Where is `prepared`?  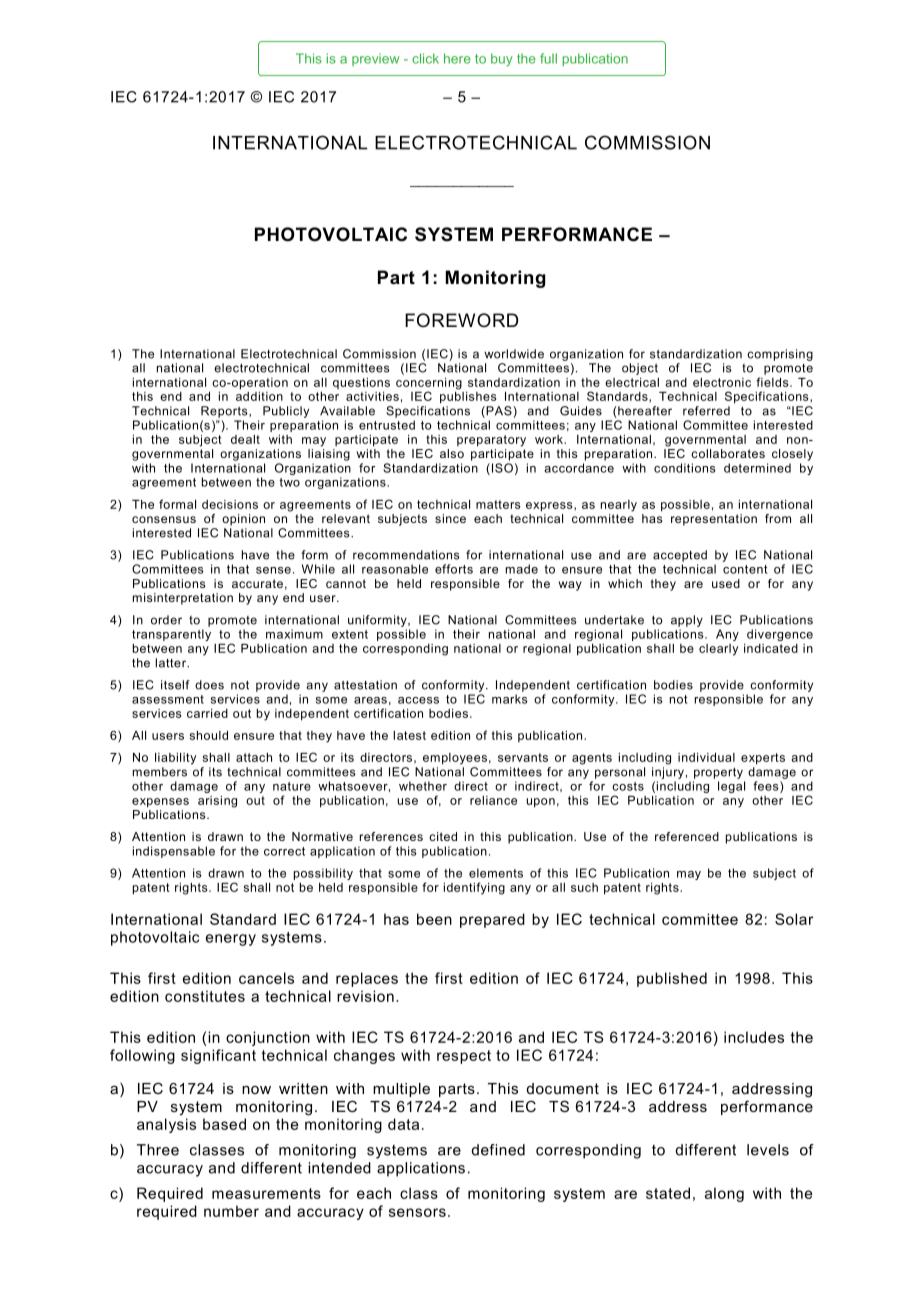 prepared is located at coordinates (492, 920).
